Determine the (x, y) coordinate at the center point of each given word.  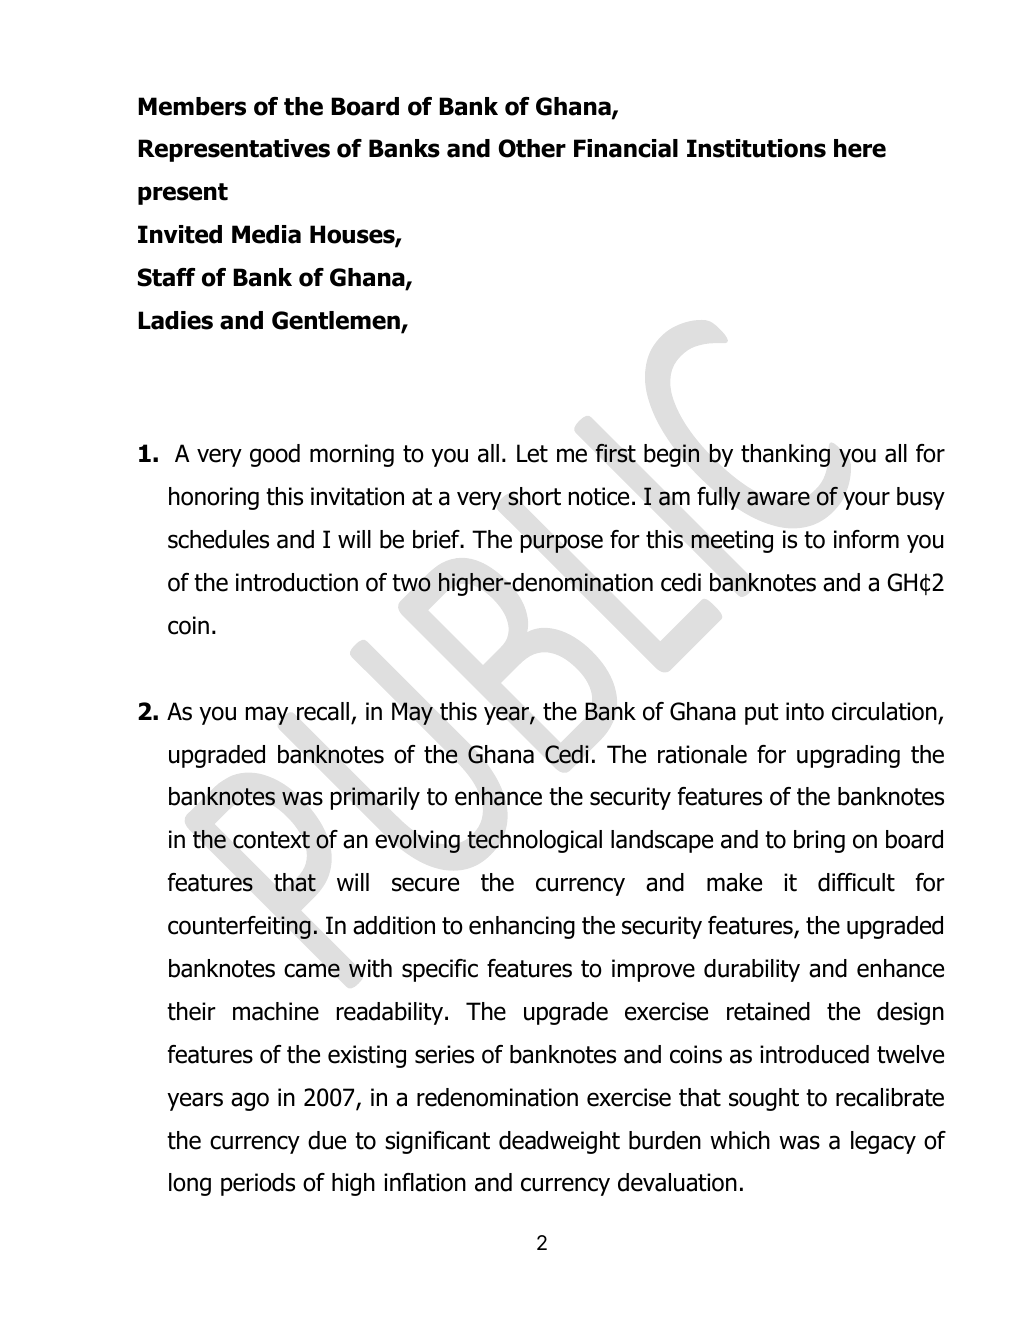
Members (192, 106)
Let (532, 453)
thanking (785, 455)
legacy (883, 1142)
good (275, 455)
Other (532, 148)
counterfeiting (239, 927)
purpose (562, 543)
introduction (297, 582)
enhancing (522, 927)
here (860, 148)
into (805, 711)
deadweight (559, 1142)
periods (258, 1184)
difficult (856, 882)
